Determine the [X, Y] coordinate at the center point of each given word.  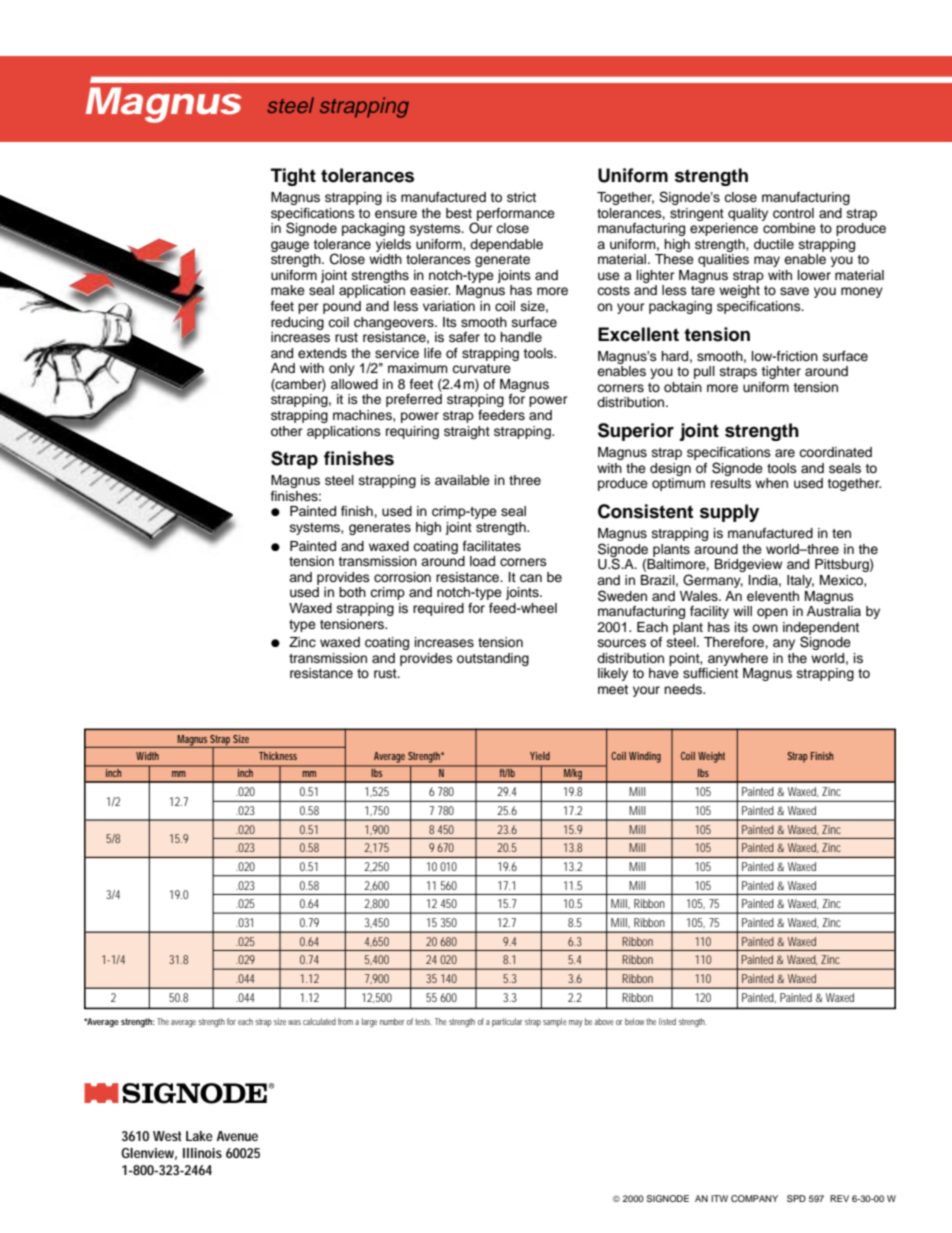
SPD [796, 1198]
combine [789, 228]
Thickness [278, 756]
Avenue [237, 1136]
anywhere [738, 659]
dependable [506, 245]
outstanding [493, 659]
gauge [290, 246]
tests [423, 1022]
